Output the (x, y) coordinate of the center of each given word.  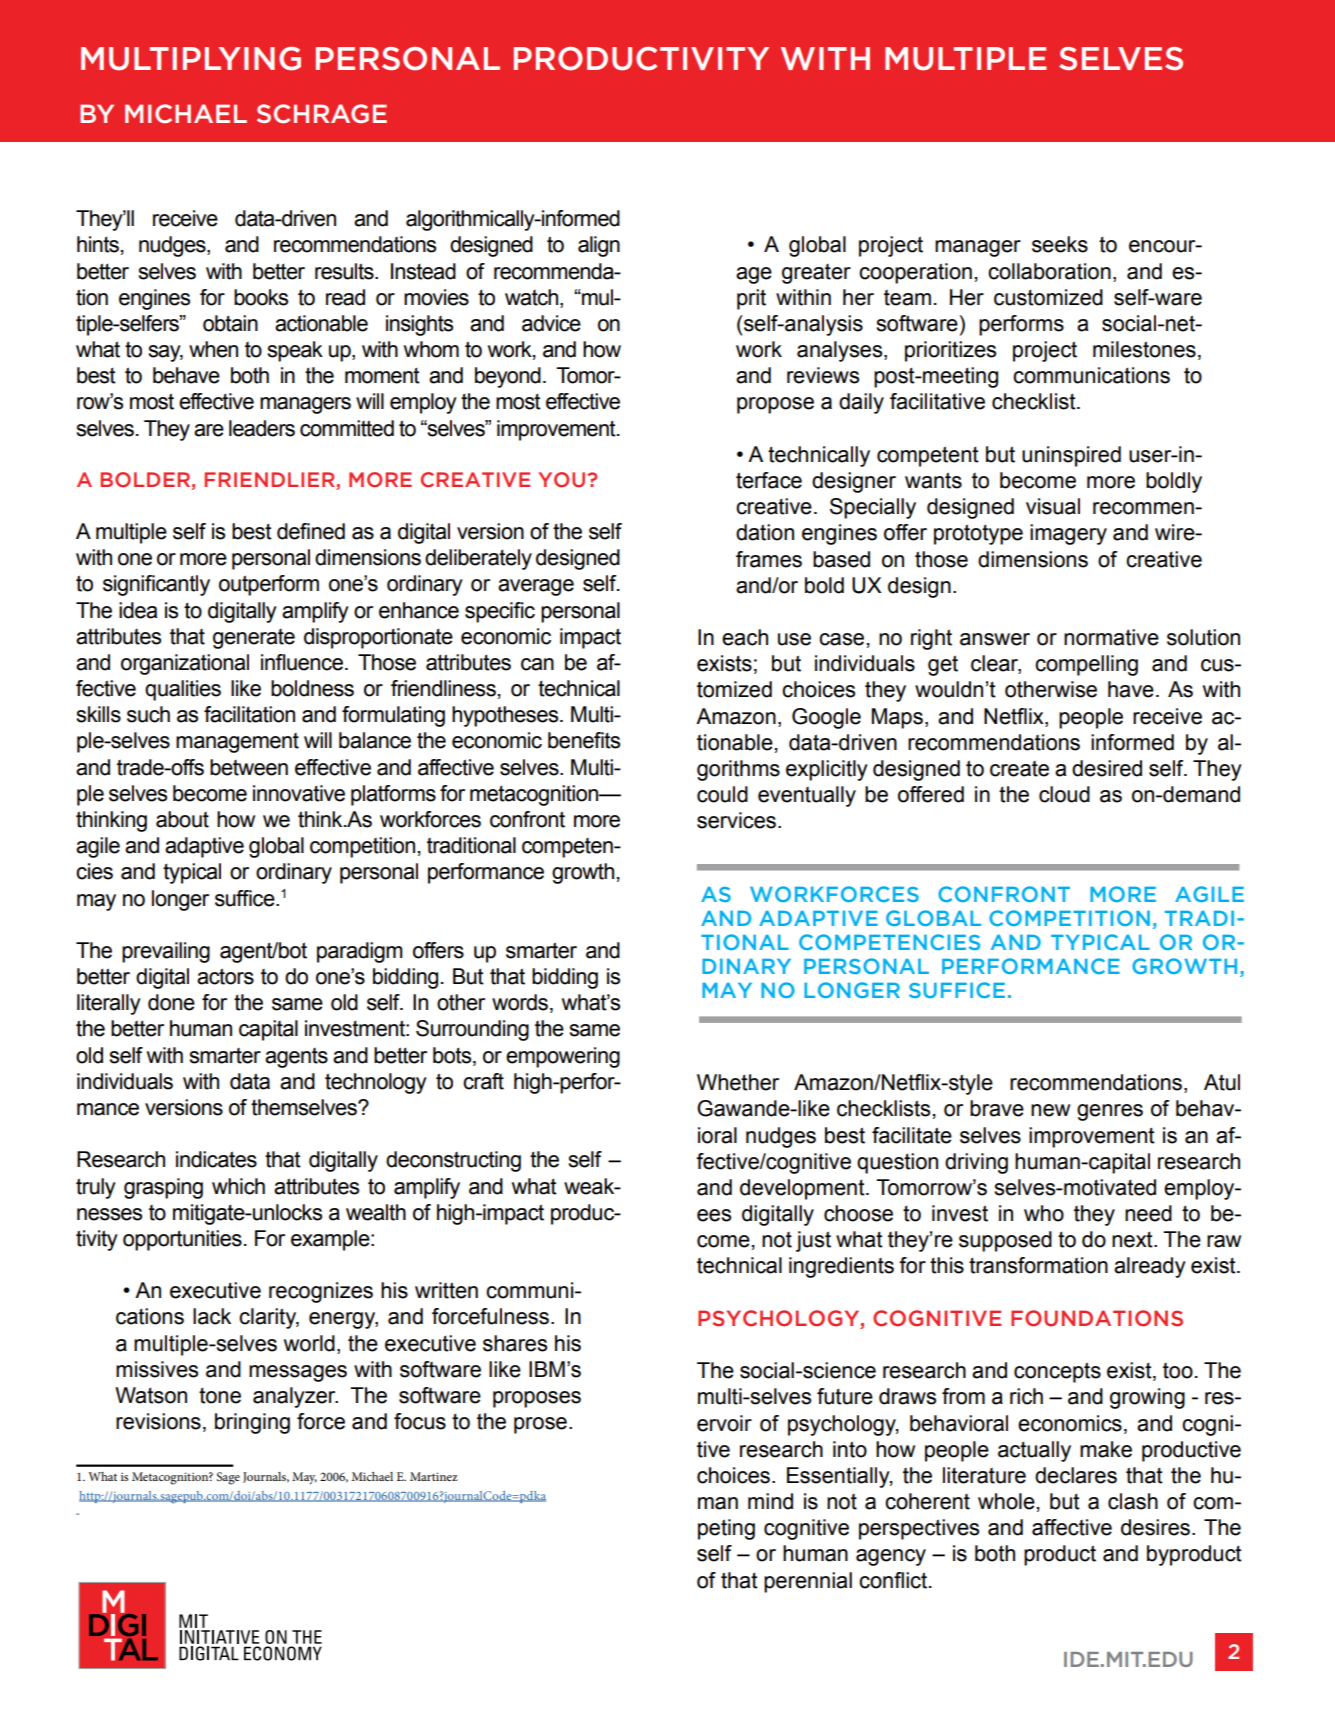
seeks (1060, 244)
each (745, 637)
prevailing (166, 952)
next (1133, 1239)
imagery (1068, 534)
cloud (1064, 794)
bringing (252, 1423)
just (813, 1241)
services (736, 820)
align (599, 246)
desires (1155, 1527)
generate (254, 639)
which (238, 1186)
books (261, 297)
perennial (808, 1582)
